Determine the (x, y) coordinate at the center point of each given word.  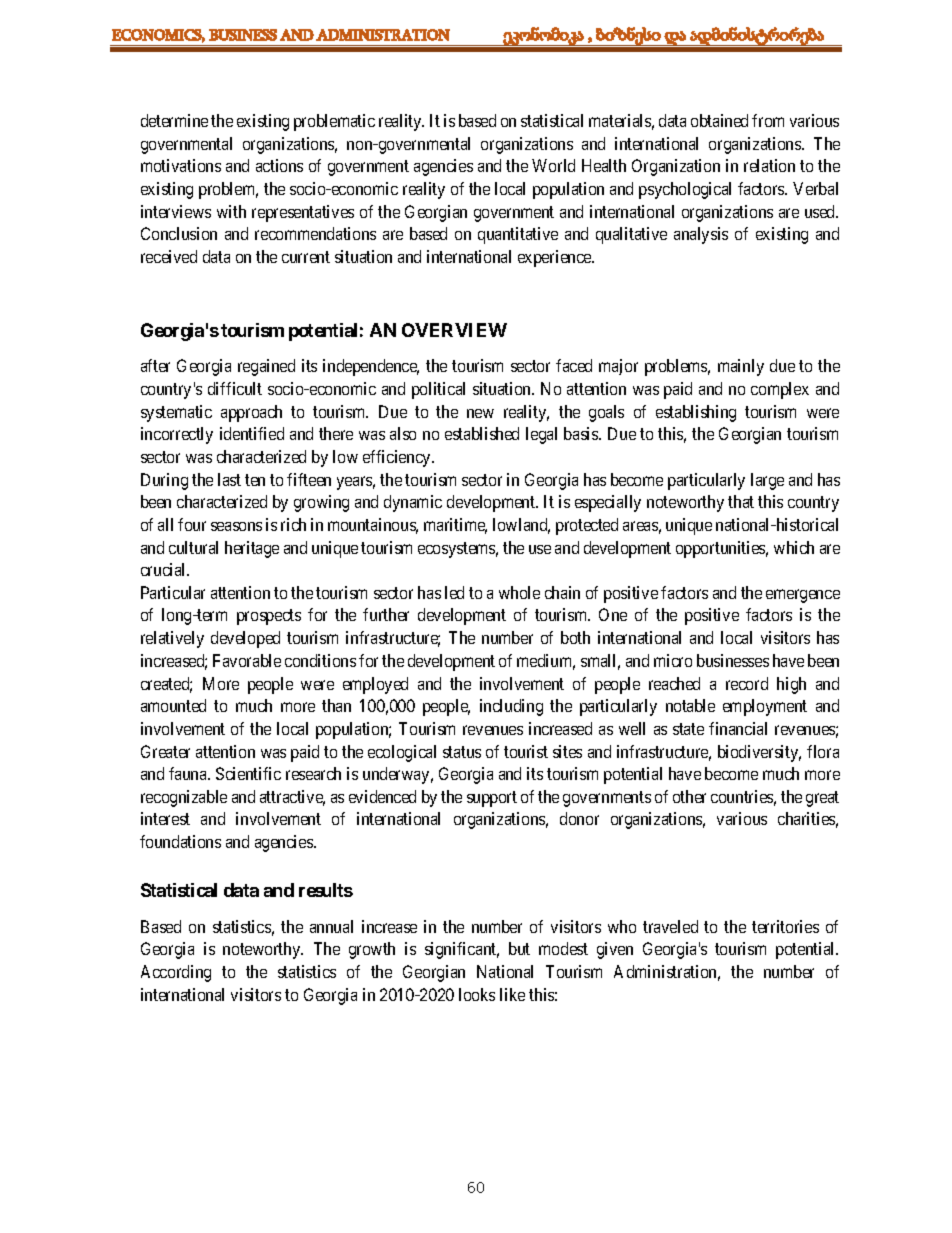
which (794, 547)
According (176, 973)
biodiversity (759, 753)
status (462, 752)
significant (462, 950)
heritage (252, 549)
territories (785, 926)
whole (519, 592)
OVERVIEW (454, 330)
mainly (741, 367)
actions (279, 165)
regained (266, 367)
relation (769, 165)
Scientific (248, 773)
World (553, 165)
